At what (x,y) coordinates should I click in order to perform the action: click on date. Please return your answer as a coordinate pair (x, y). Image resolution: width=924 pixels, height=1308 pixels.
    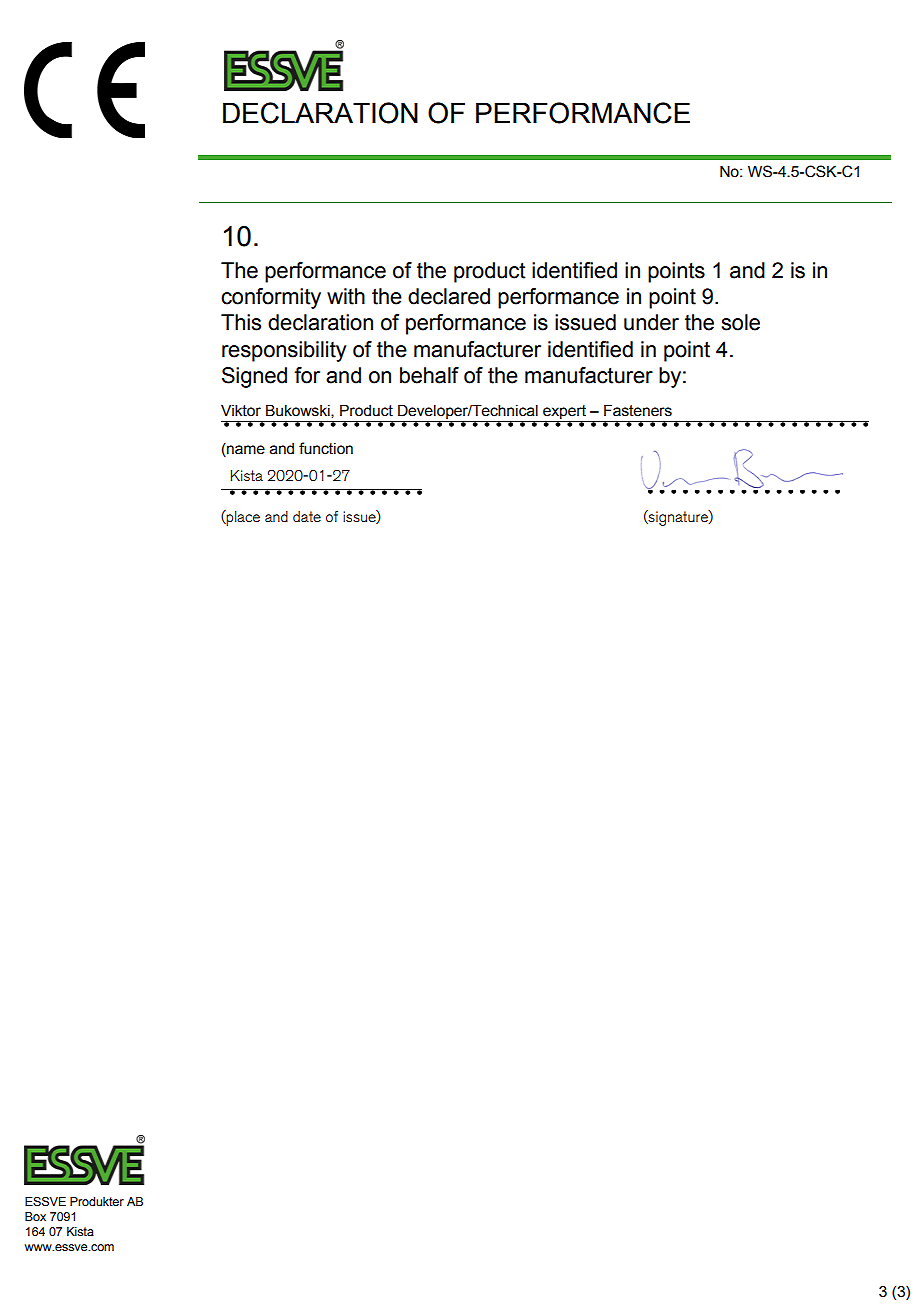
    Looking at the image, I should click on (307, 516).
